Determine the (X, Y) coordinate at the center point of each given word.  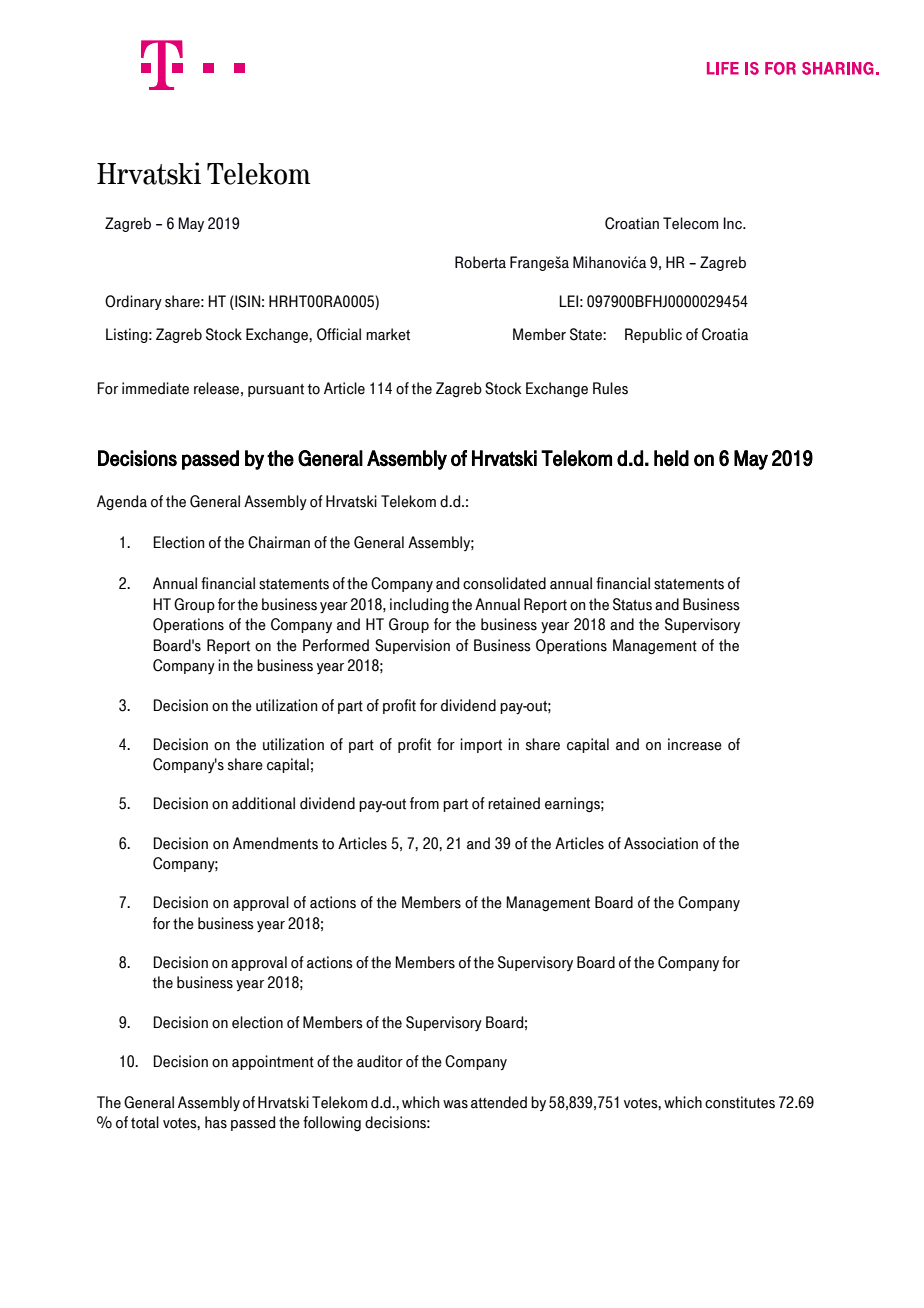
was (455, 1104)
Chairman (279, 542)
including (419, 605)
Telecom (690, 223)
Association (661, 843)
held (671, 458)
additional (263, 803)
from (424, 803)
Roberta (480, 262)
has (216, 1122)
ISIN (246, 302)
